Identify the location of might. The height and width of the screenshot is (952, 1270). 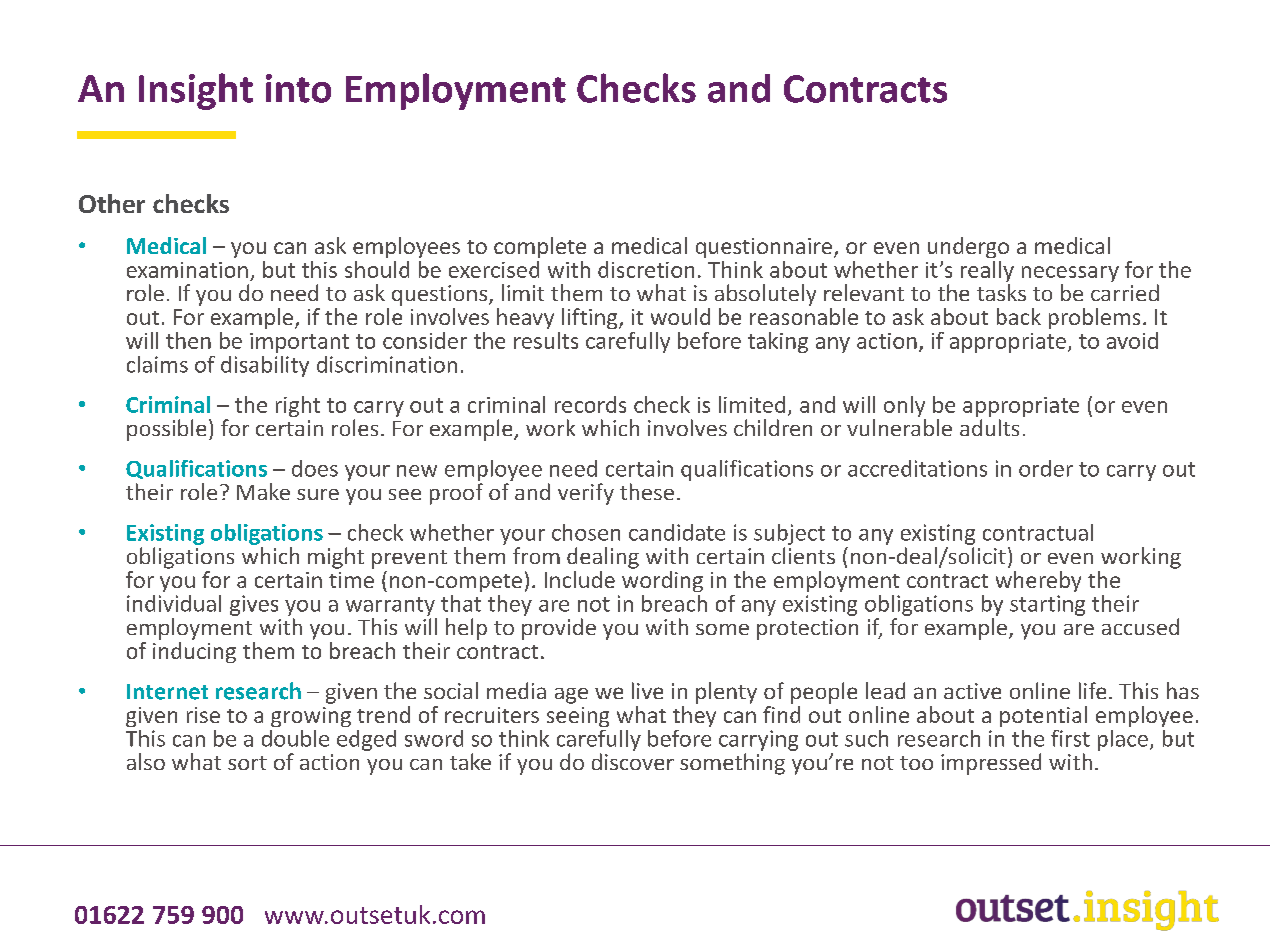
(336, 558).
